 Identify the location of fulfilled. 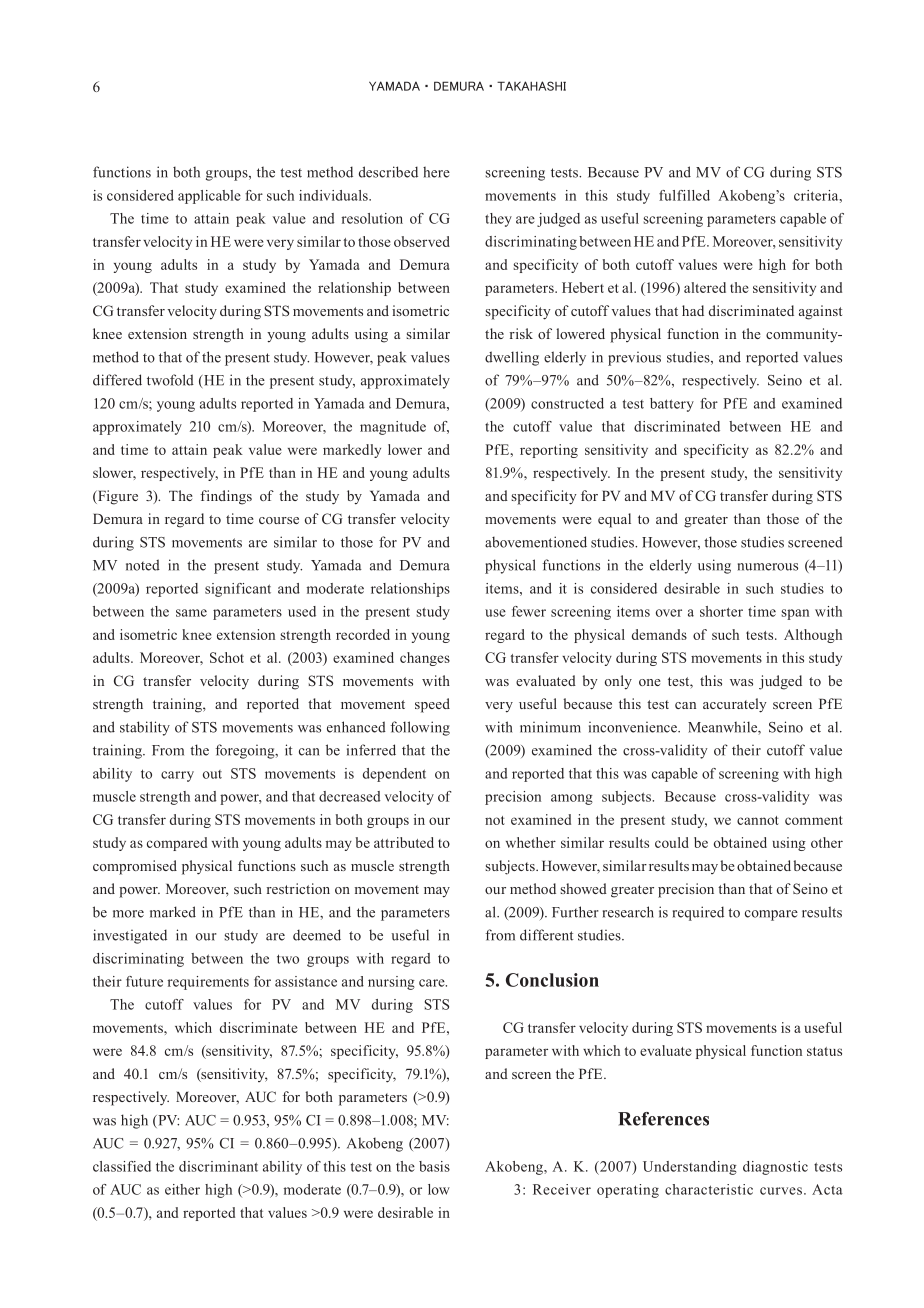
(684, 195).
